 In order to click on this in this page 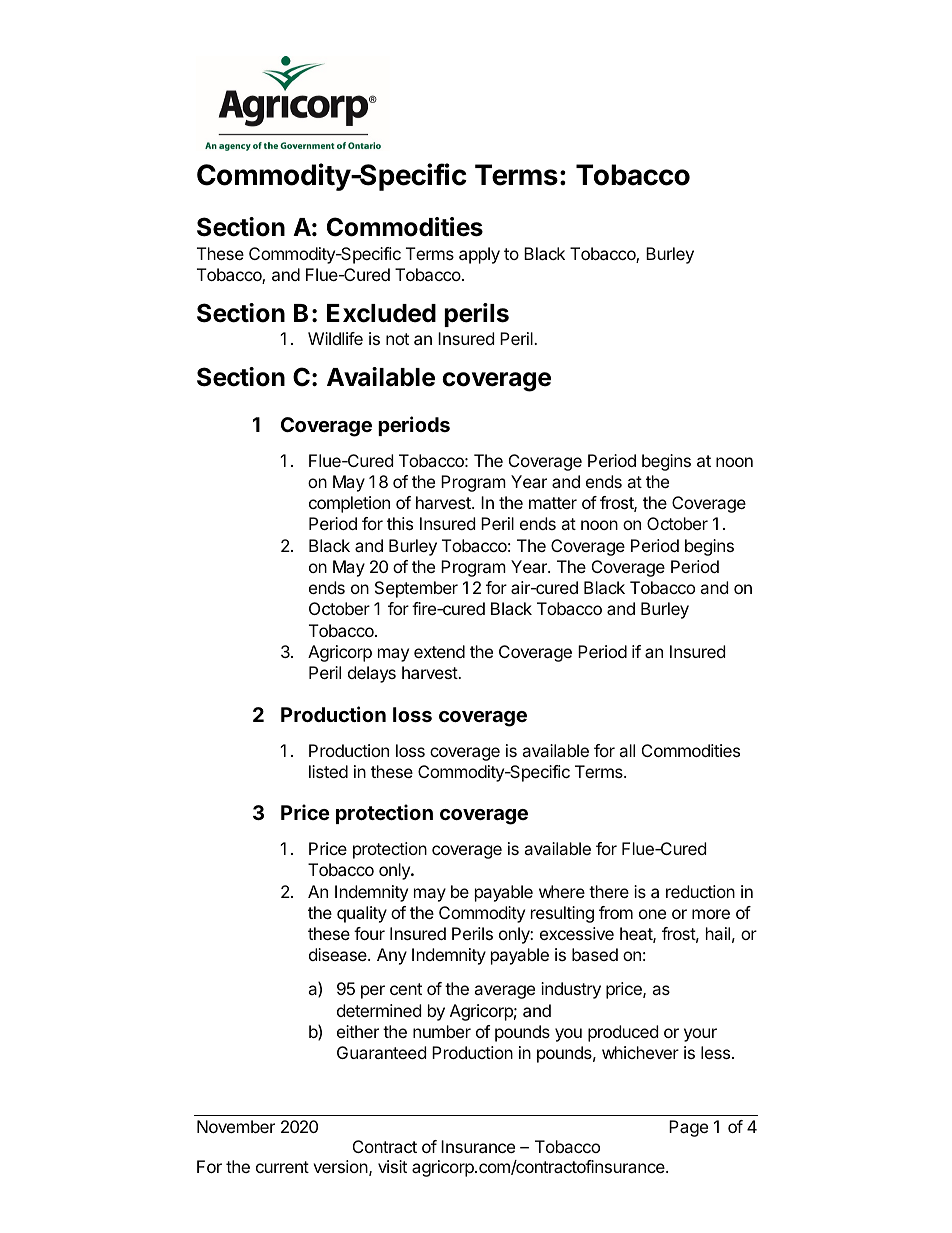, I will do `click(400, 523)`.
